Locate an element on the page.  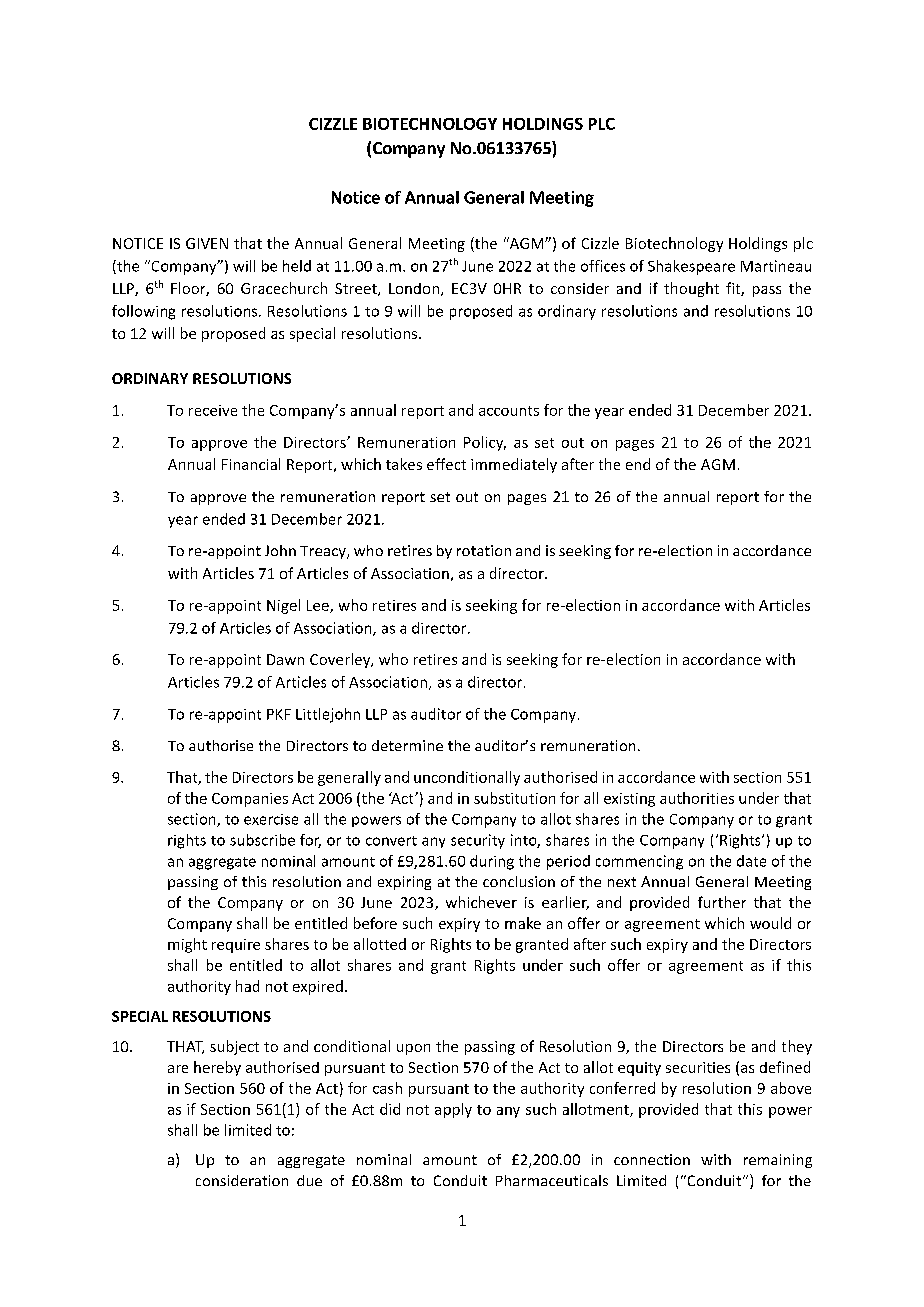
remaining is located at coordinates (778, 1161).
